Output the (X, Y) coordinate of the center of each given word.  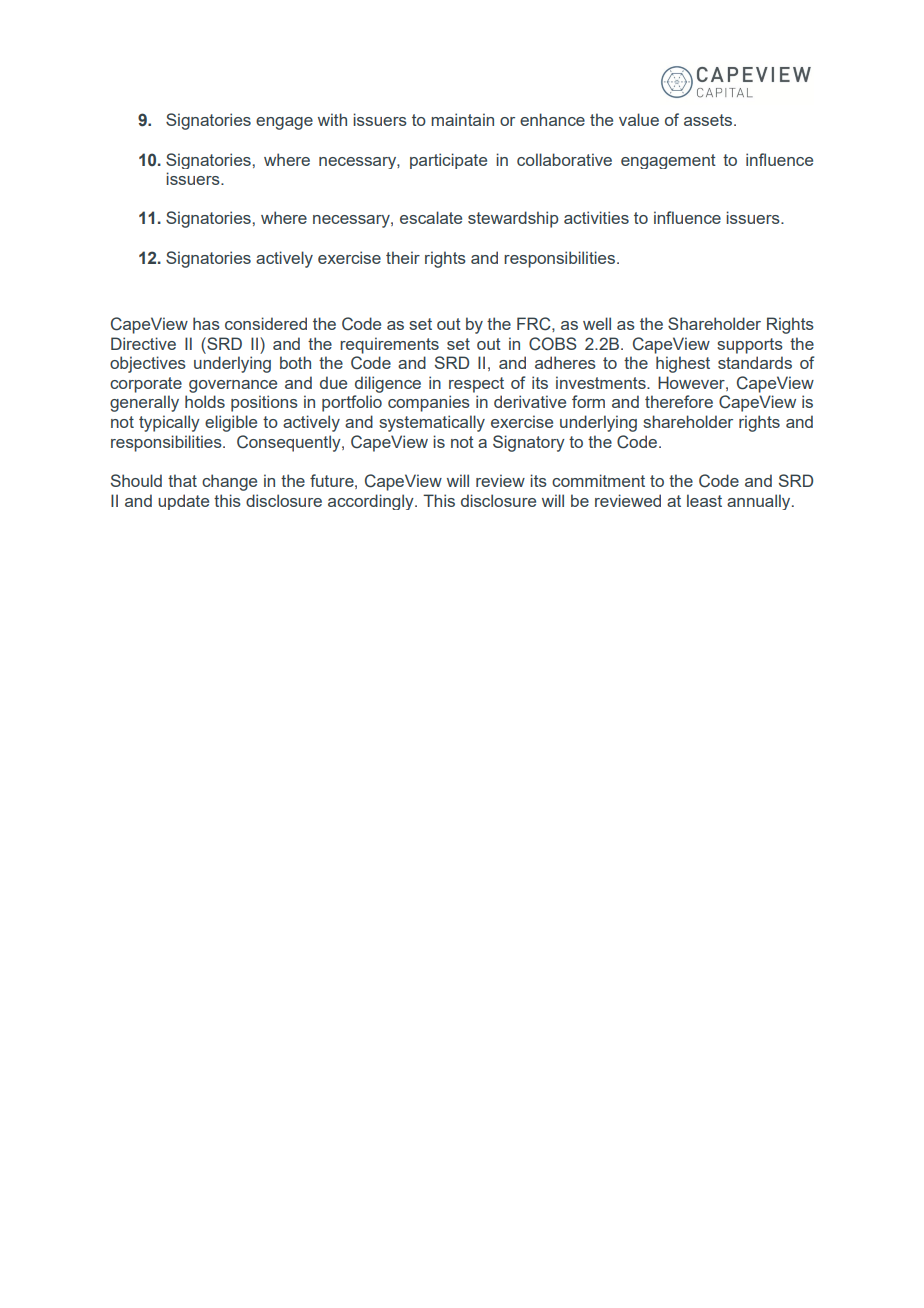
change (229, 482)
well (597, 323)
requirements (389, 345)
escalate (431, 217)
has (206, 323)
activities (596, 217)
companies (429, 403)
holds (205, 401)
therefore (679, 401)
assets (708, 120)
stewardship (513, 219)
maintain (462, 119)
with (332, 119)
